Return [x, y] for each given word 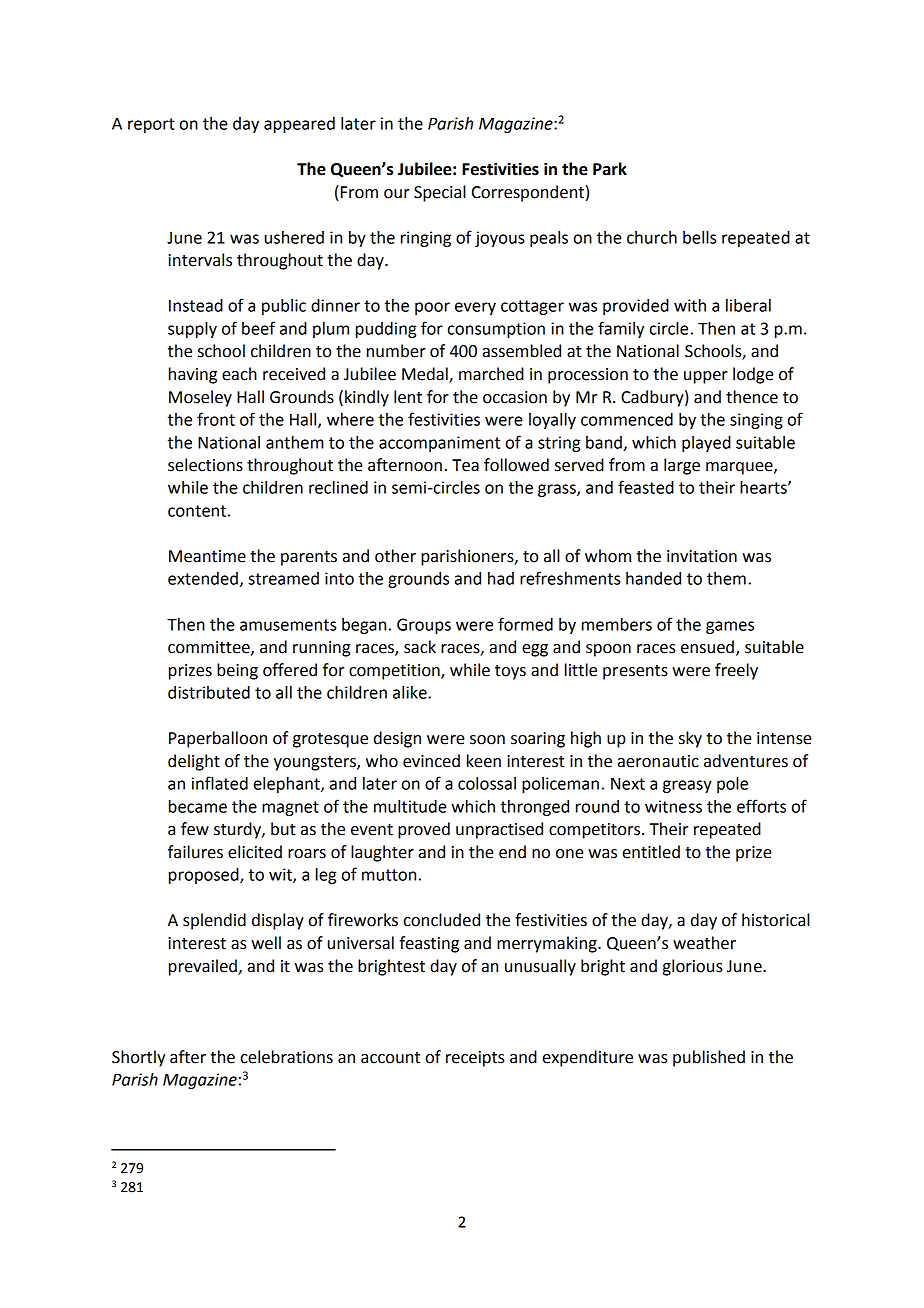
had [501, 578]
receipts [475, 1059]
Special [440, 193]
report [151, 125]
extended [203, 578]
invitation [702, 556]
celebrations [287, 1057]
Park [610, 169]
